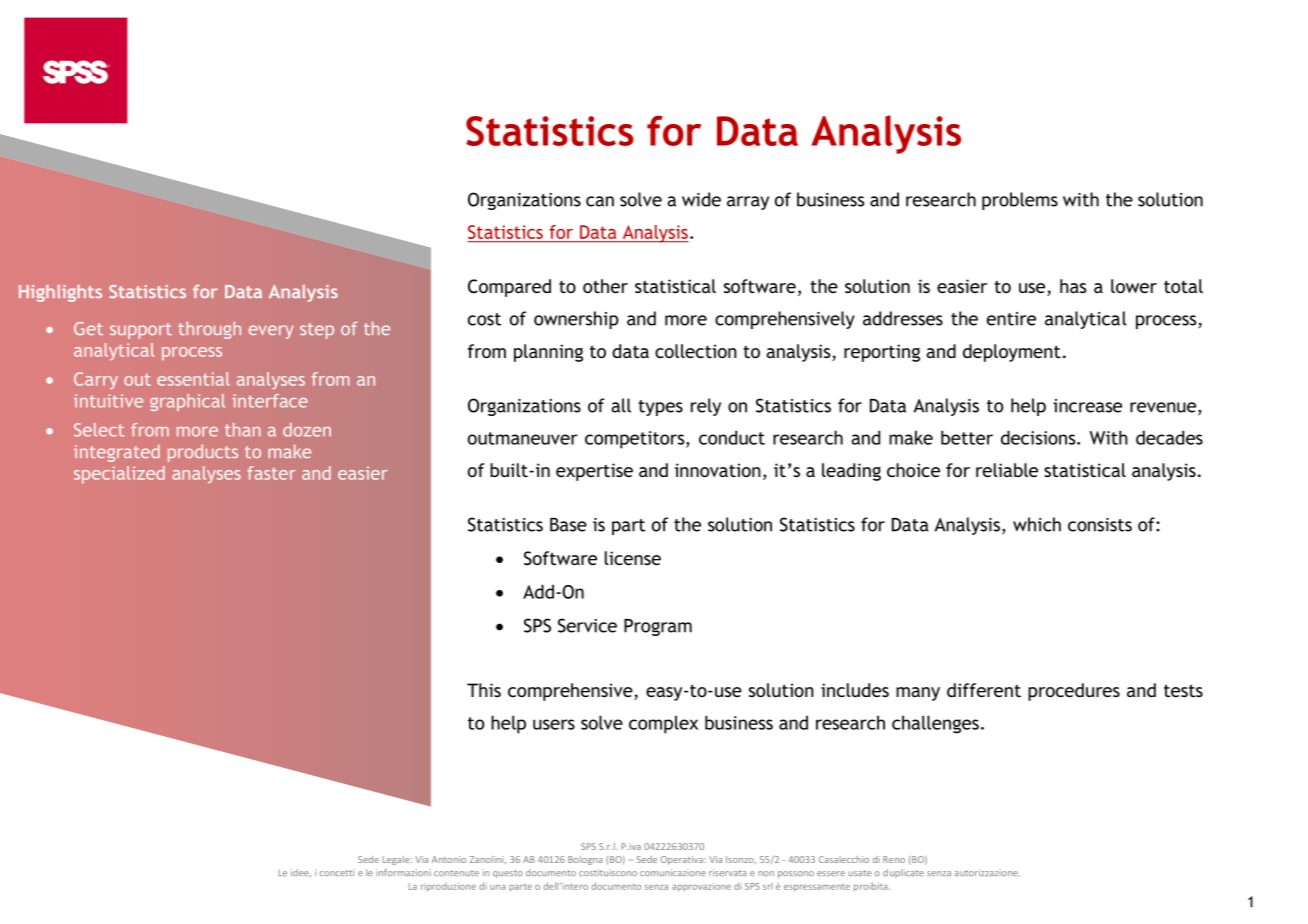 This screenshot has width=1308, height=924. What do you see at coordinates (1020, 201) in the screenshot?
I see `problems` at bounding box center [1020, 201].
